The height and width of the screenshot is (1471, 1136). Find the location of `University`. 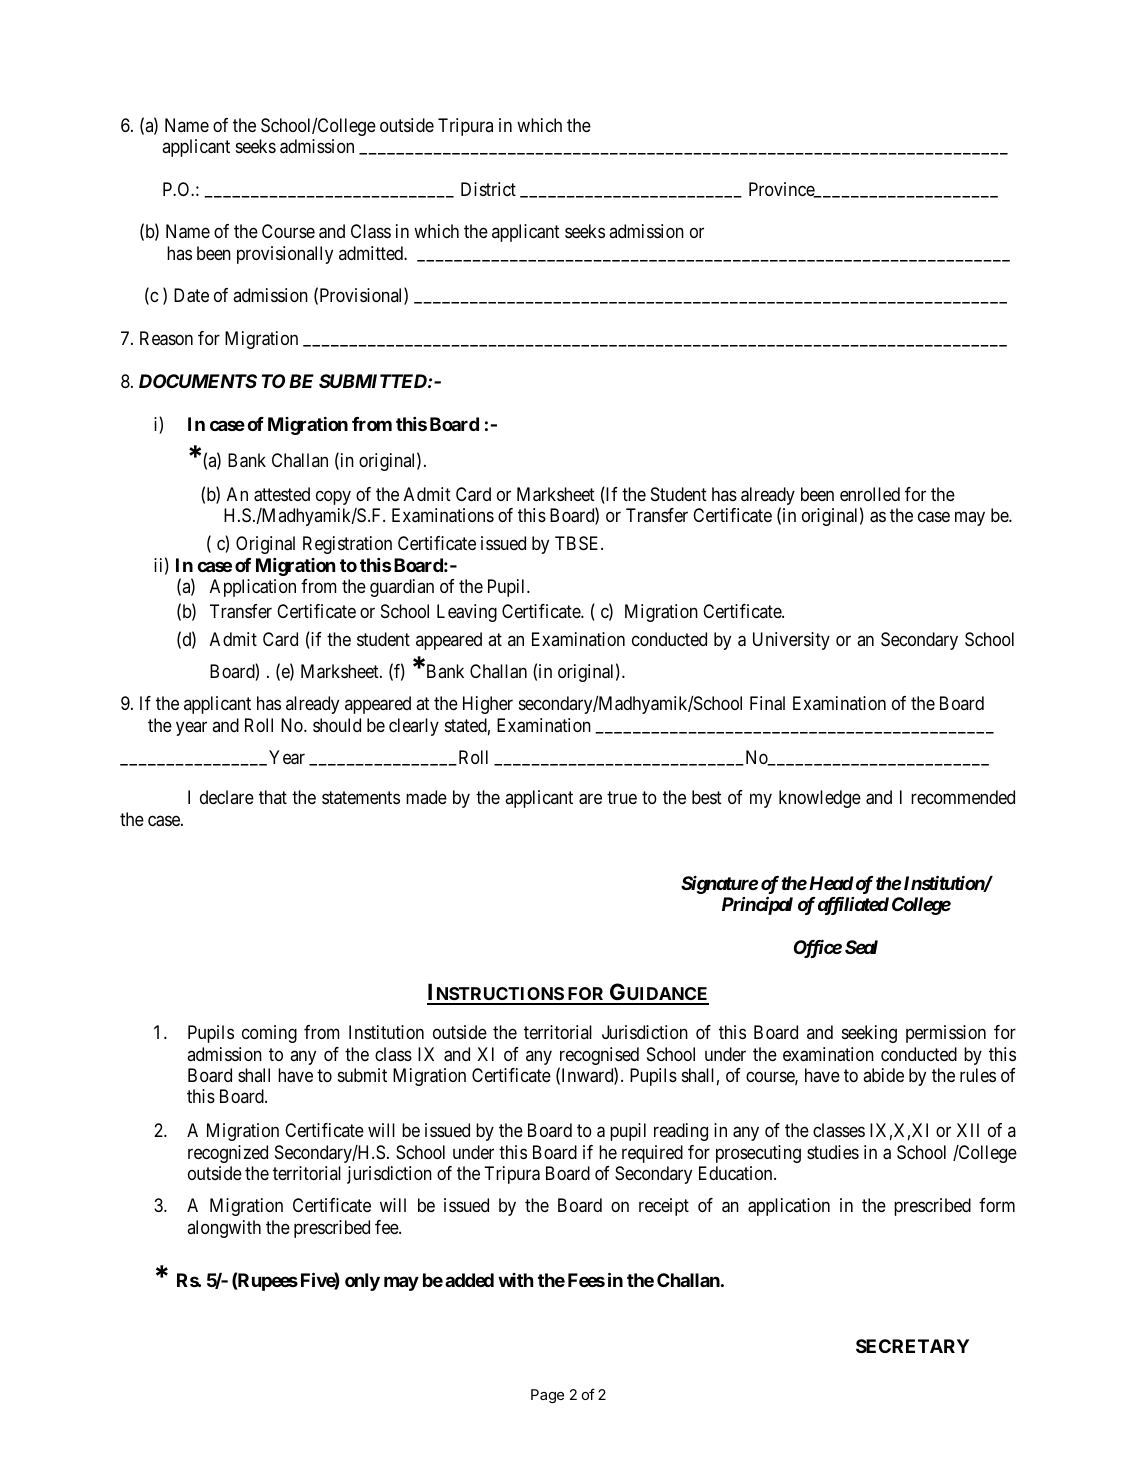

University is located at coordinates (791, 641).
